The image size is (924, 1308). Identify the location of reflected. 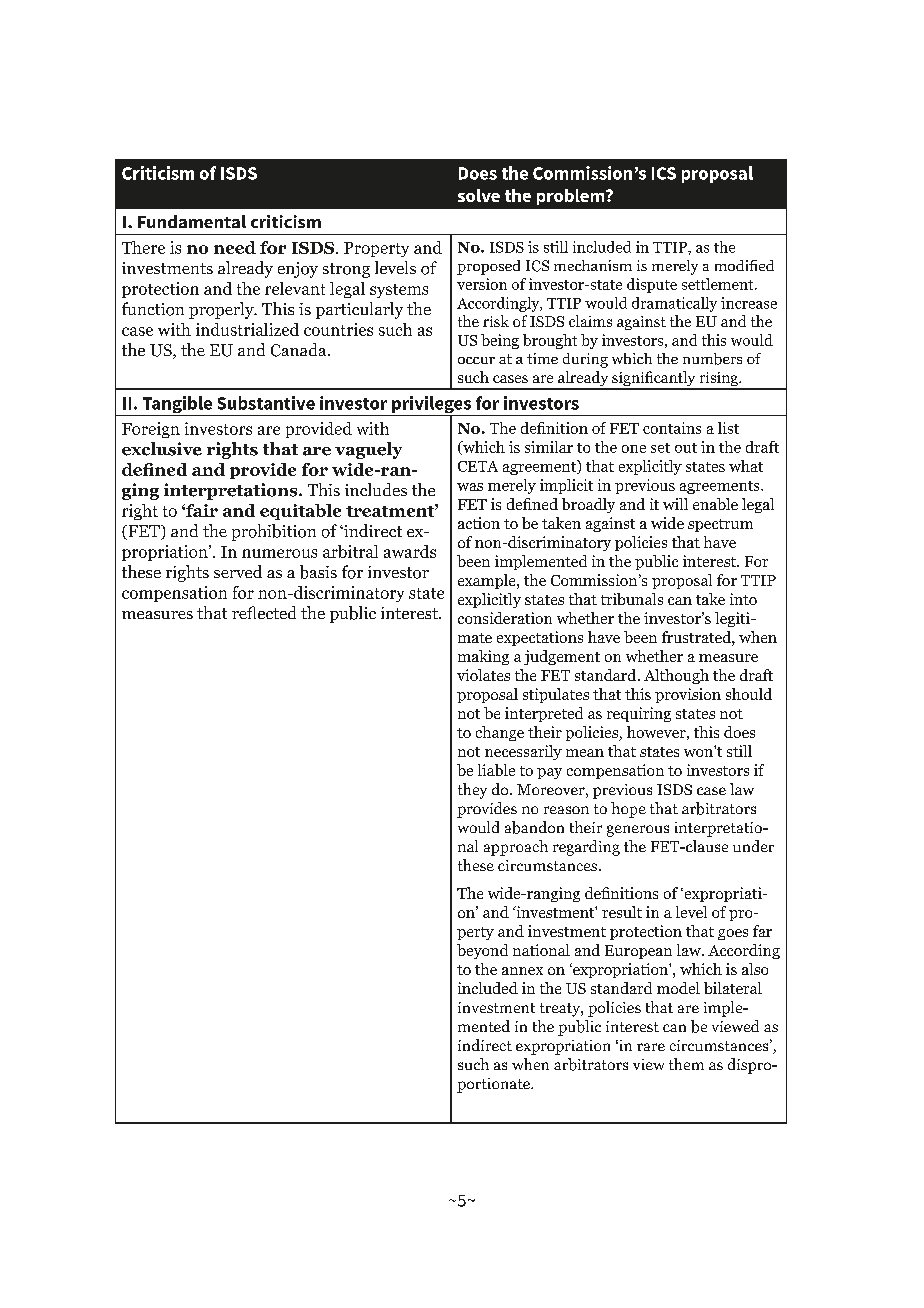
(264, 612).
